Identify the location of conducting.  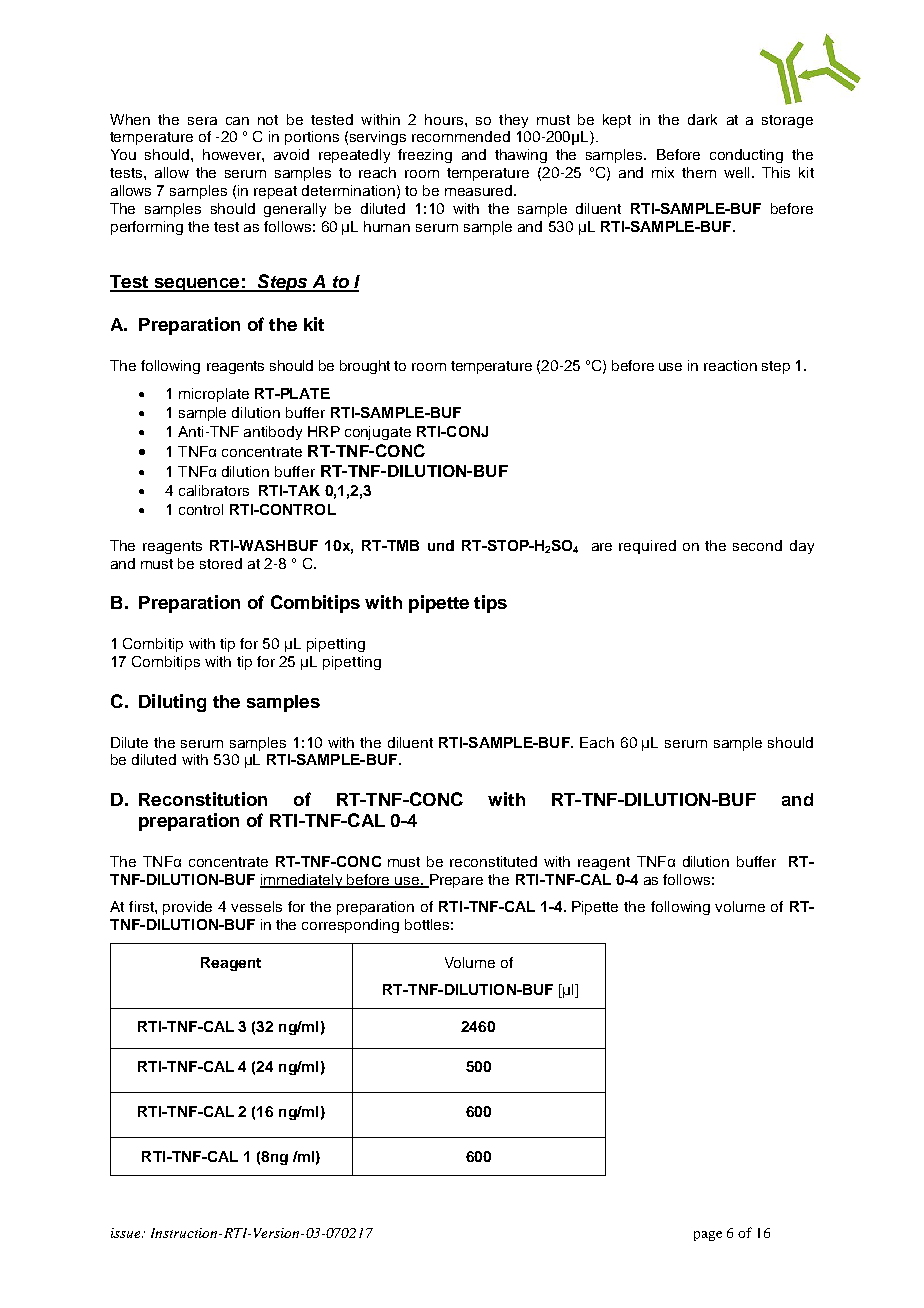
(746, 156).
